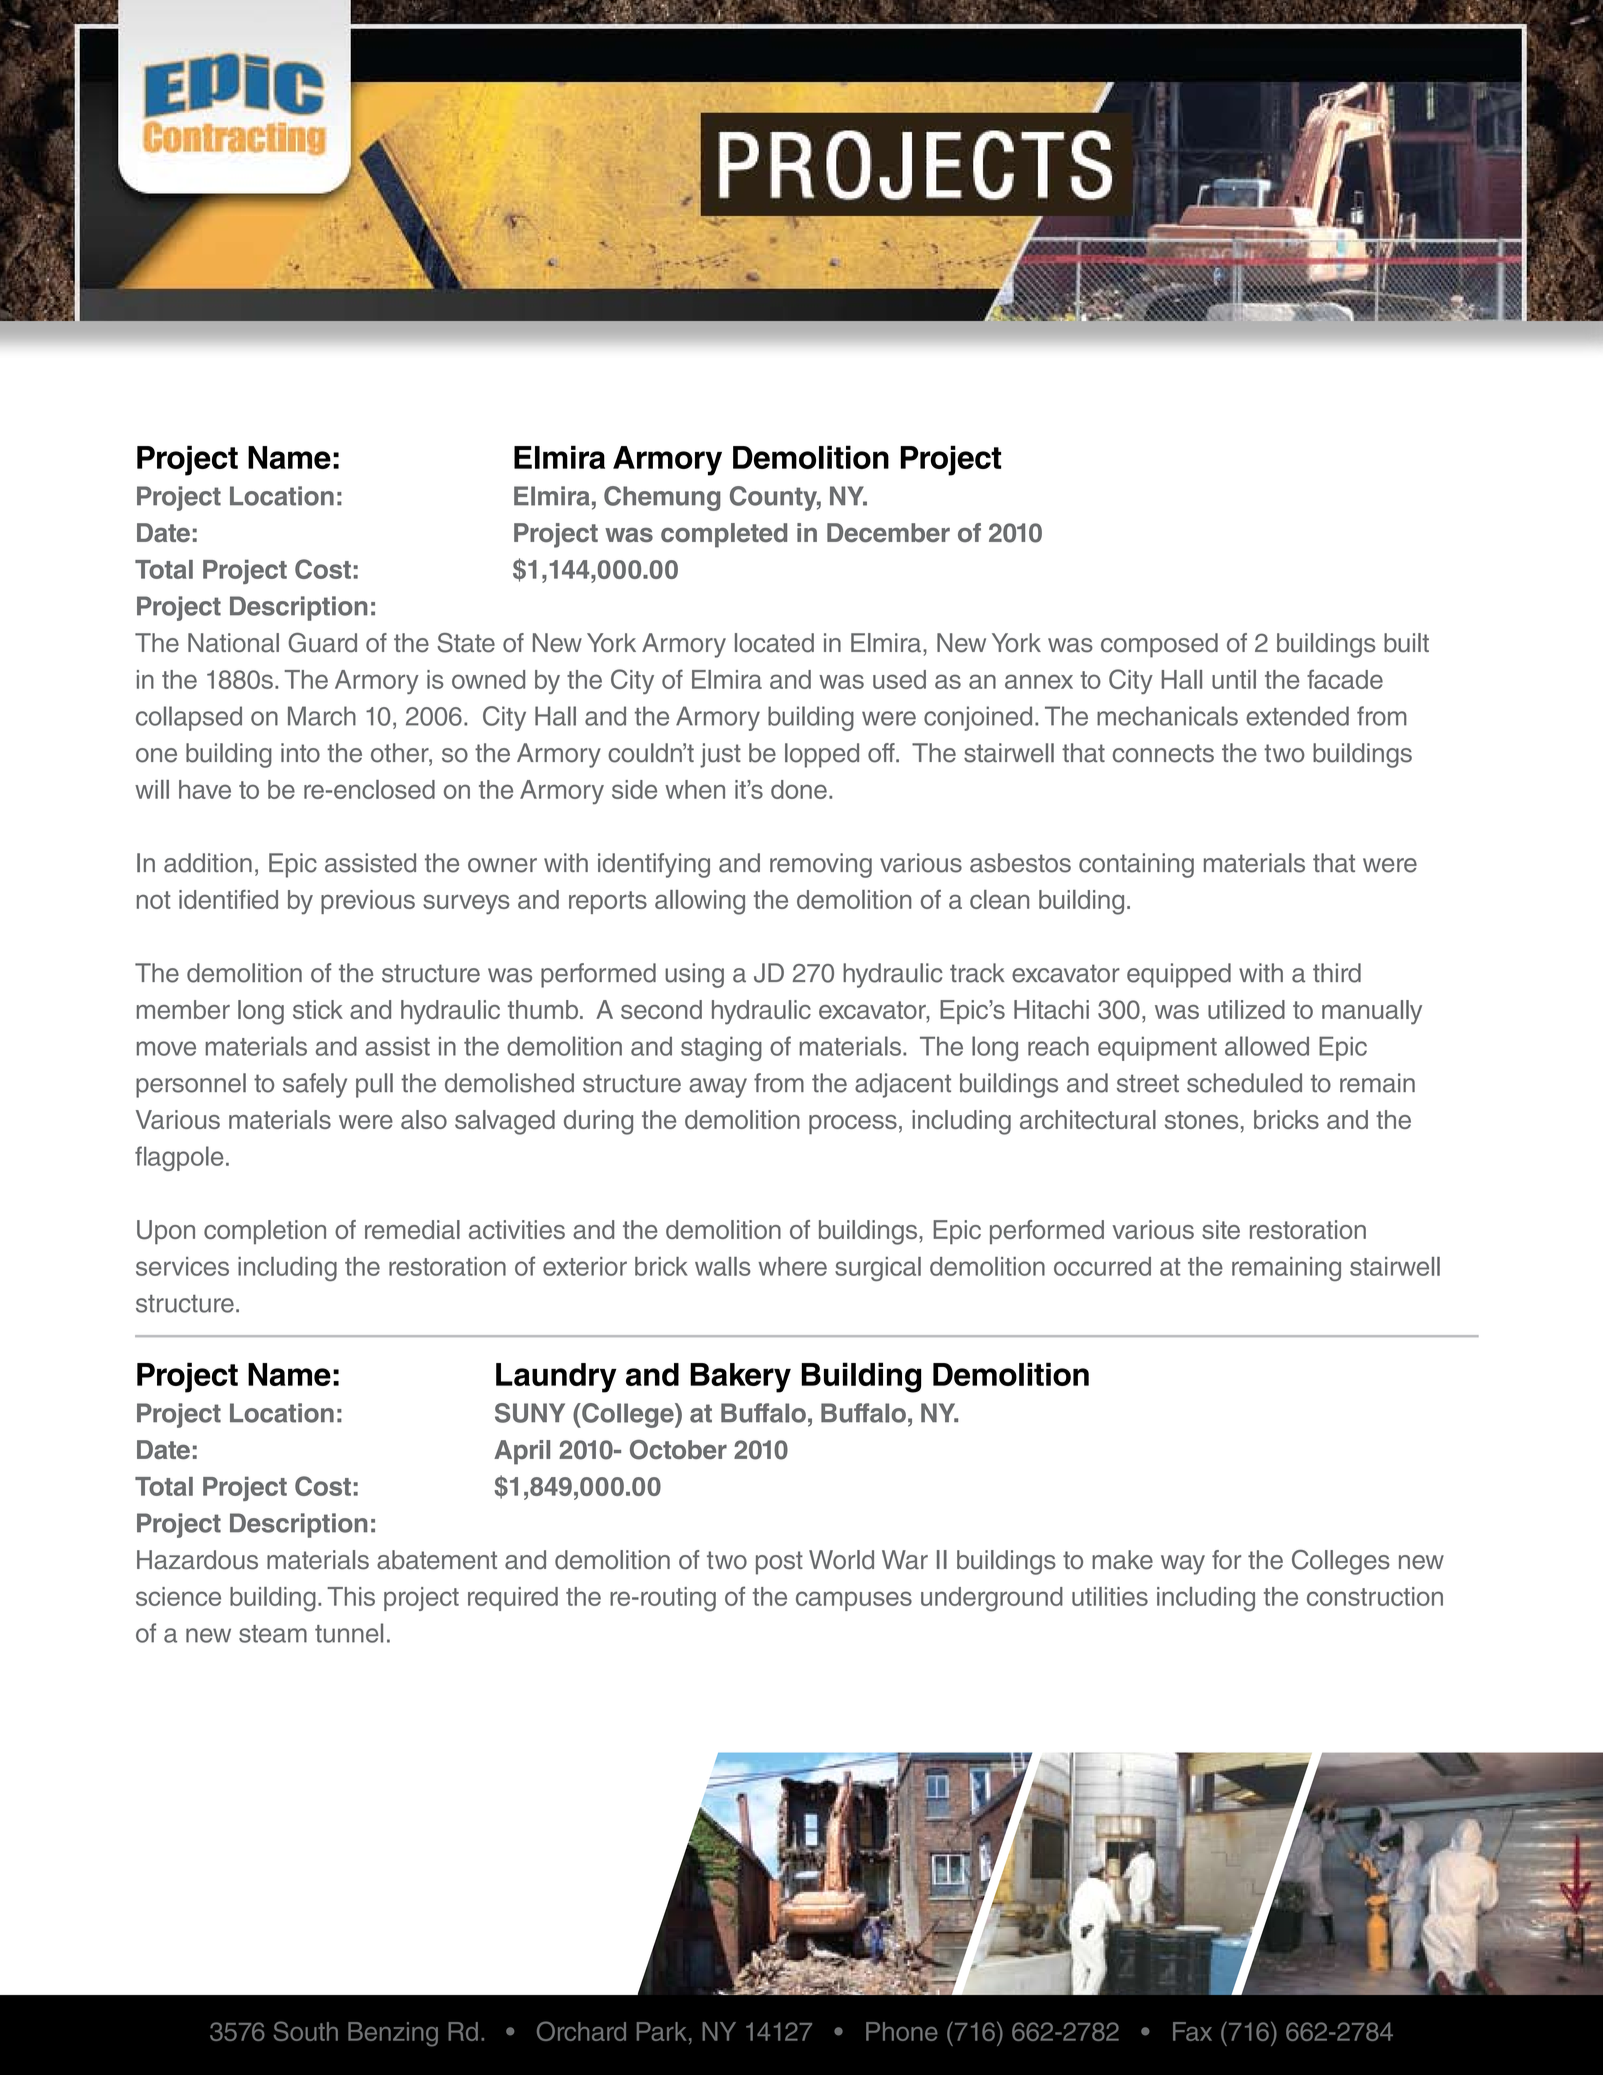 This screenshot has width=1603, height=2075. Describe the element at coordinates (1221, 1229) in the screenshot. I see `site` at that location.
